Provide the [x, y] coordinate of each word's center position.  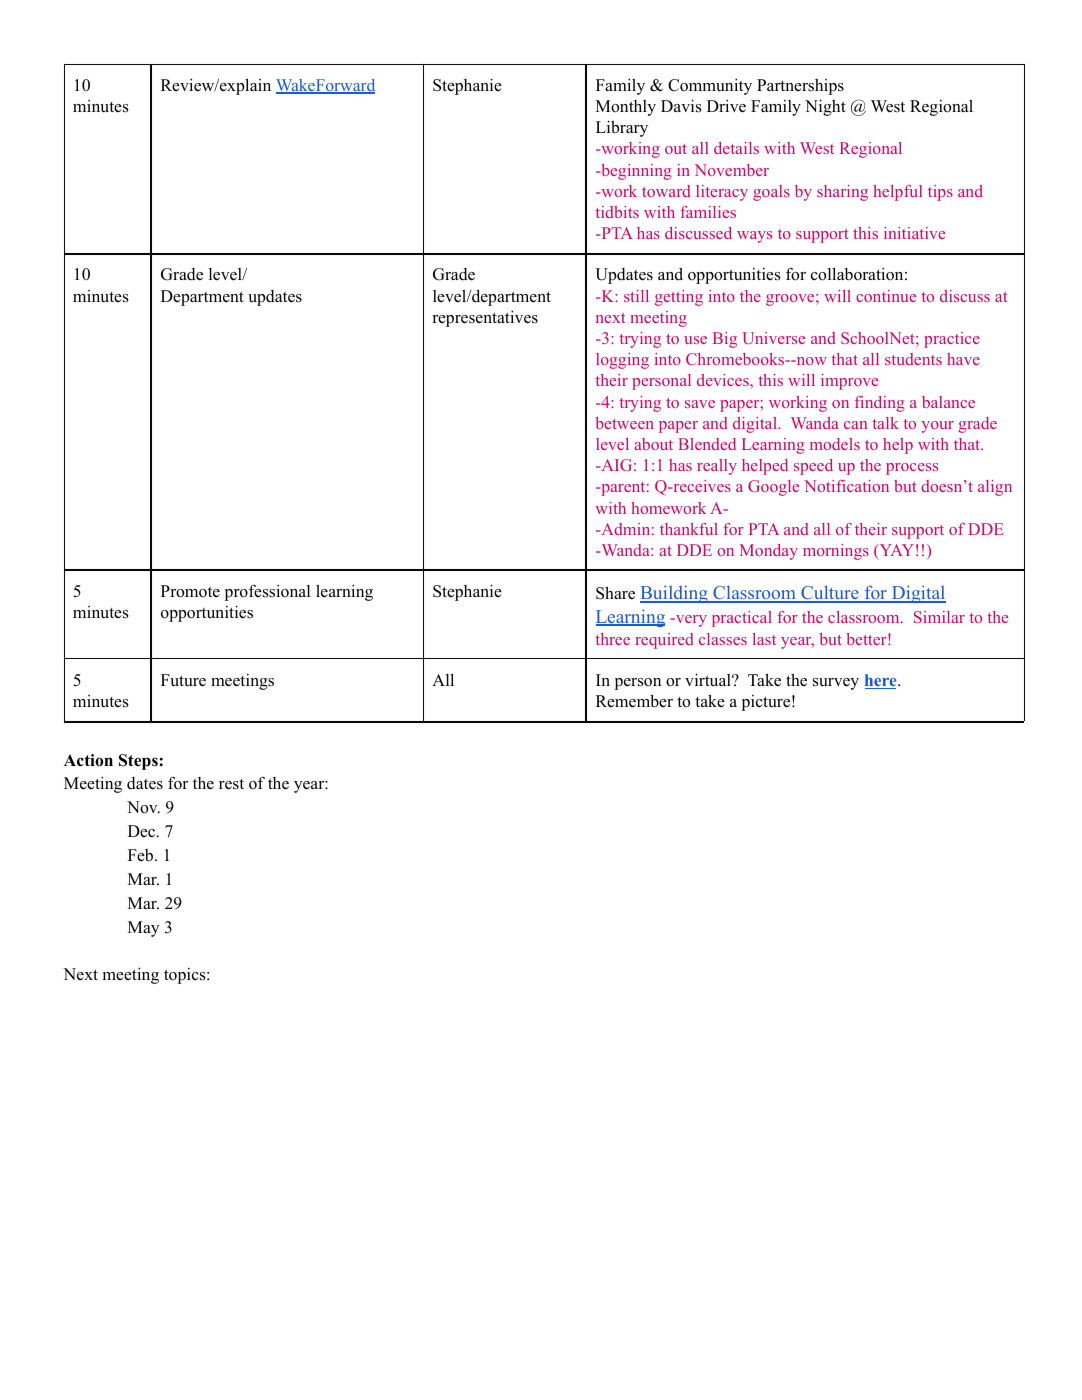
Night [825, 107]
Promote [190, 591]
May [144, 929]
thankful [689, 529]
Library [622, 128]
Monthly [626, 108]
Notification [846, 486]
